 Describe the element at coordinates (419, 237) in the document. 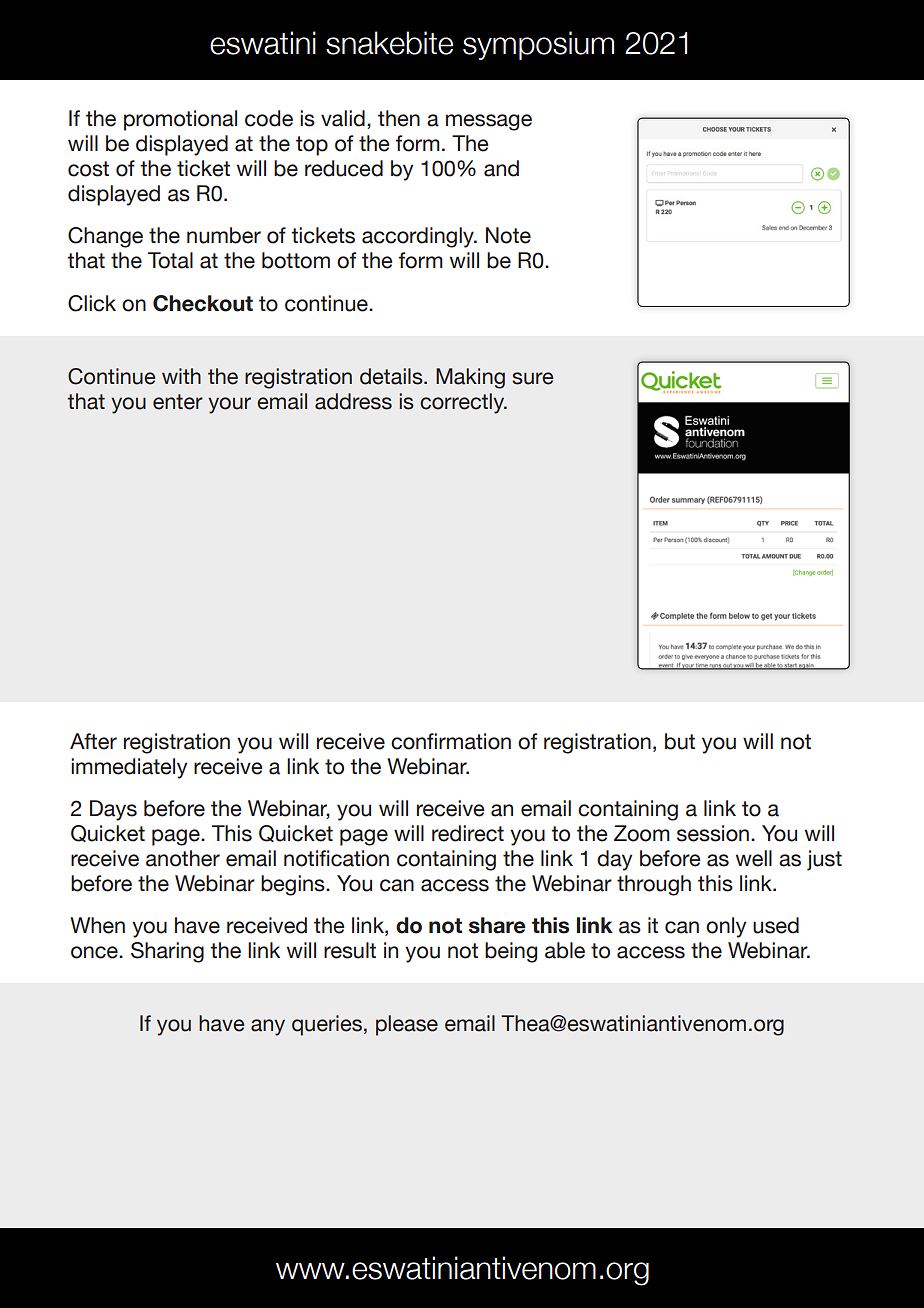

I see `accordingly` at that location.
